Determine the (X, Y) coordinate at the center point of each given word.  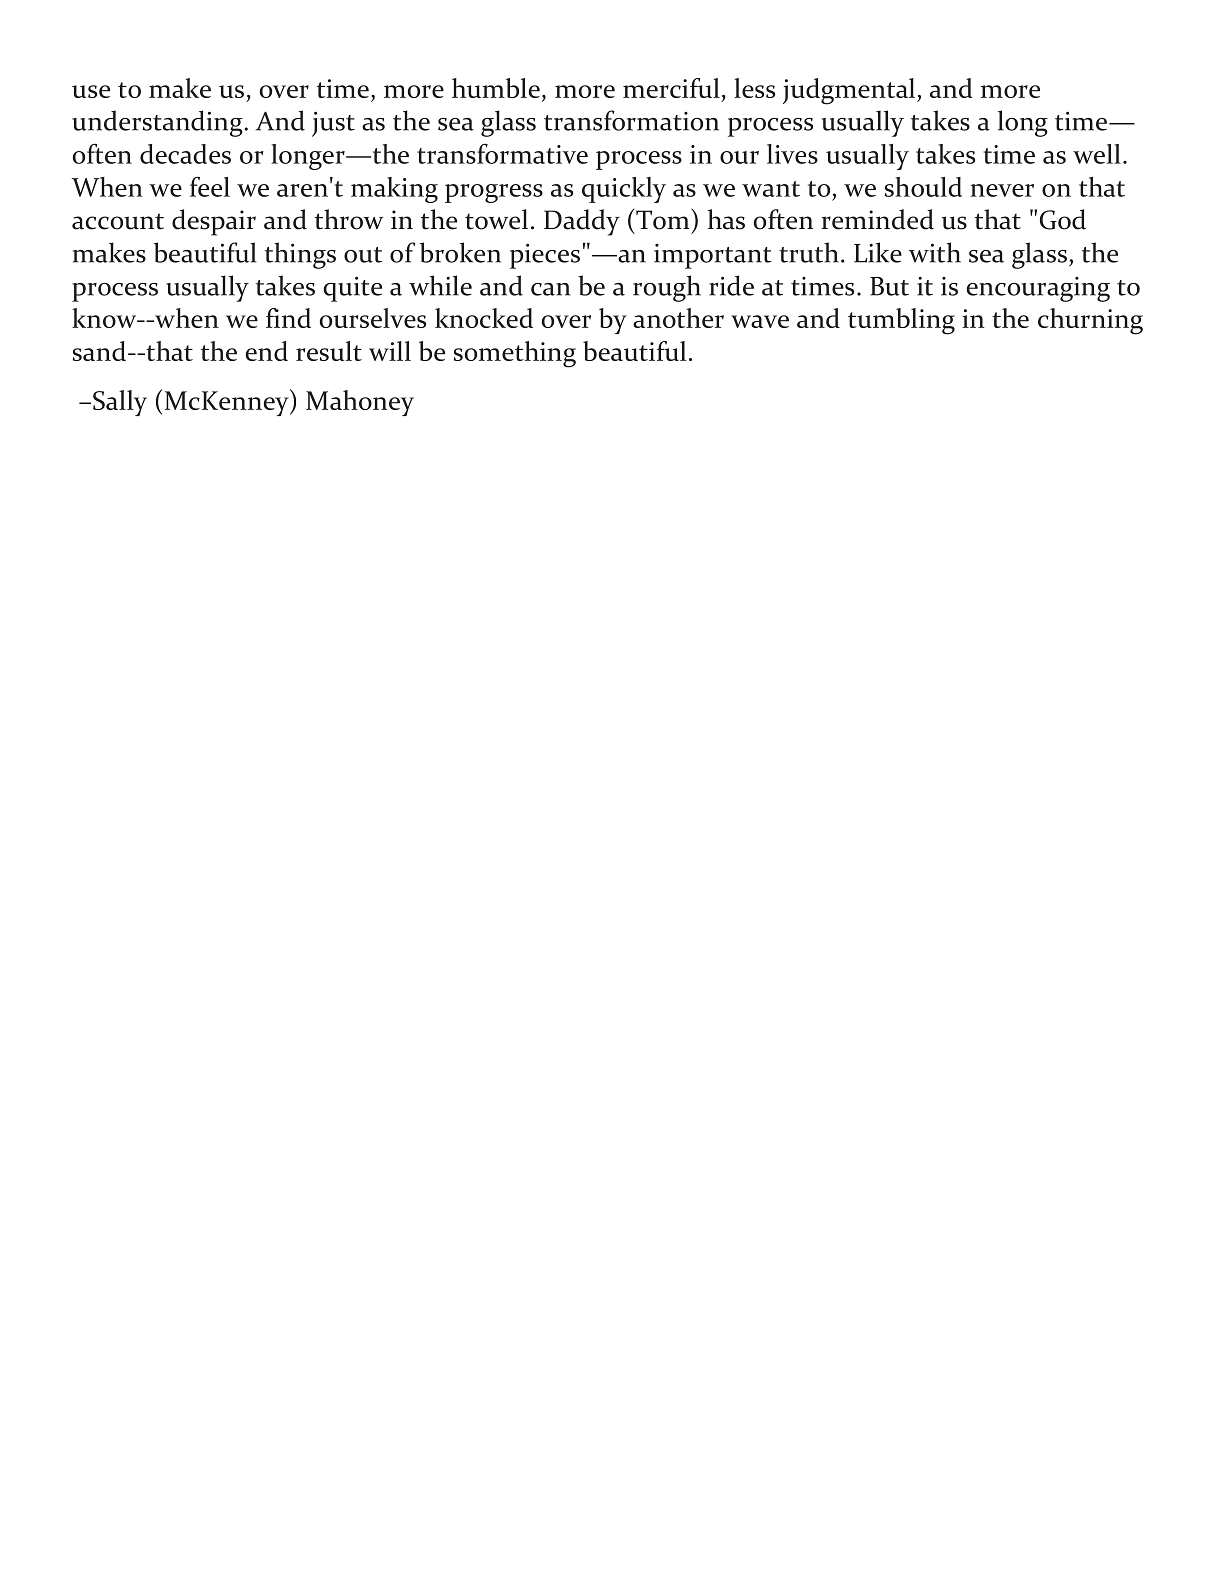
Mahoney (360, 403)
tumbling (901, 321)
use (91, 91)
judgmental (850, 91)
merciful (671, 88)
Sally (120, 403)
